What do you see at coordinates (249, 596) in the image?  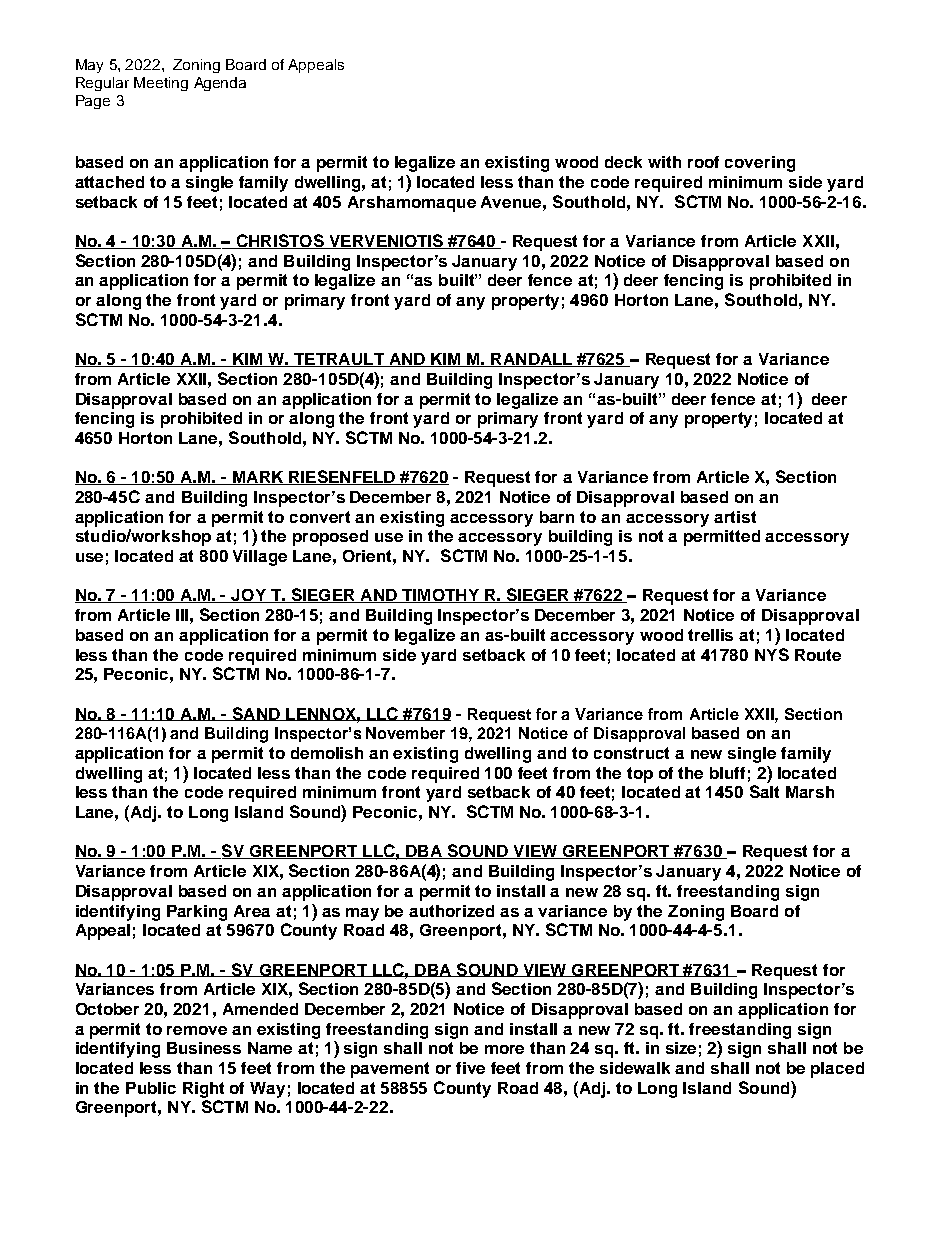 I see `JOY` at bounding box center [249, 596].
